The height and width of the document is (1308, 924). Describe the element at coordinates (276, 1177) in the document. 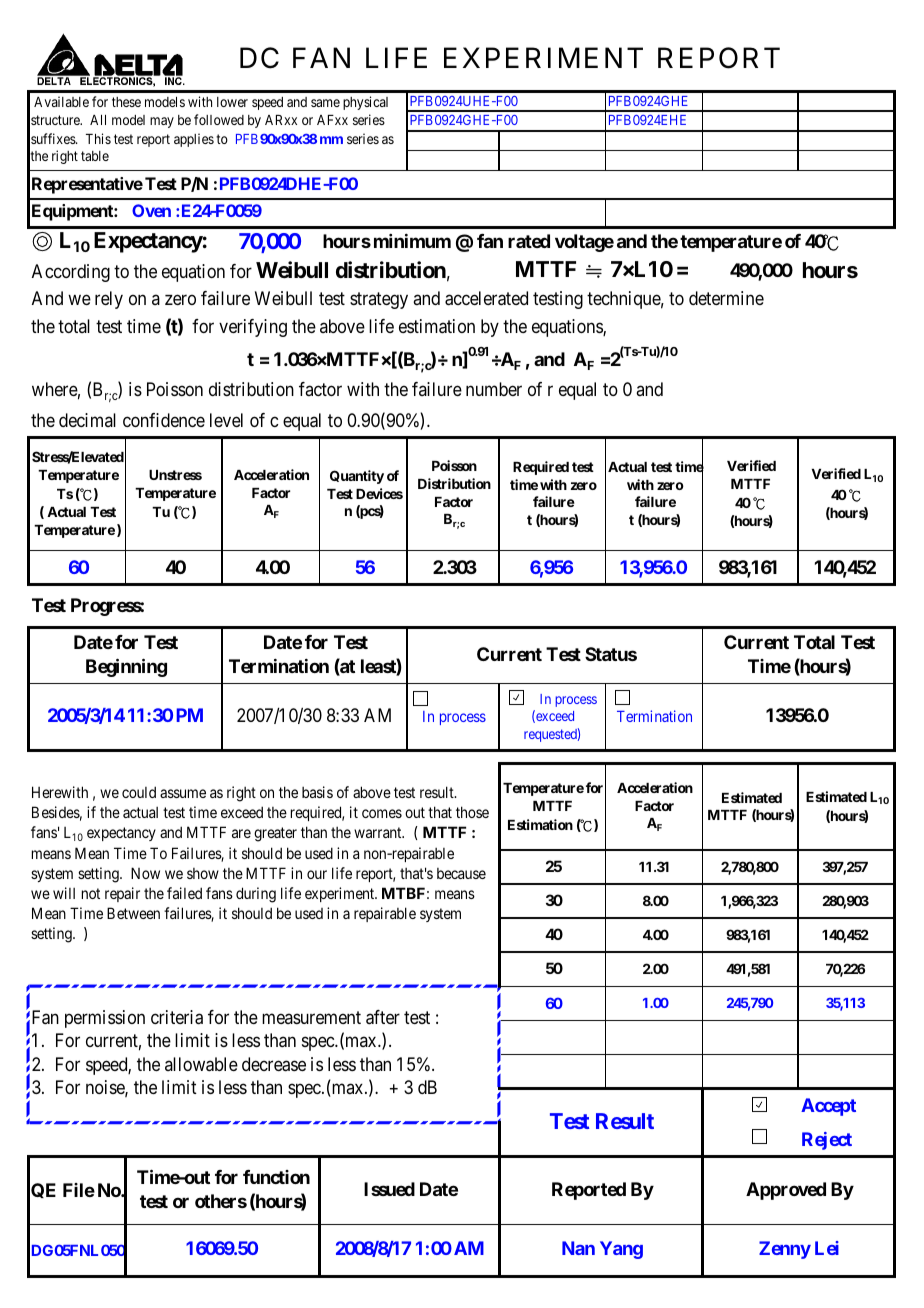

I see `function` at that location.
